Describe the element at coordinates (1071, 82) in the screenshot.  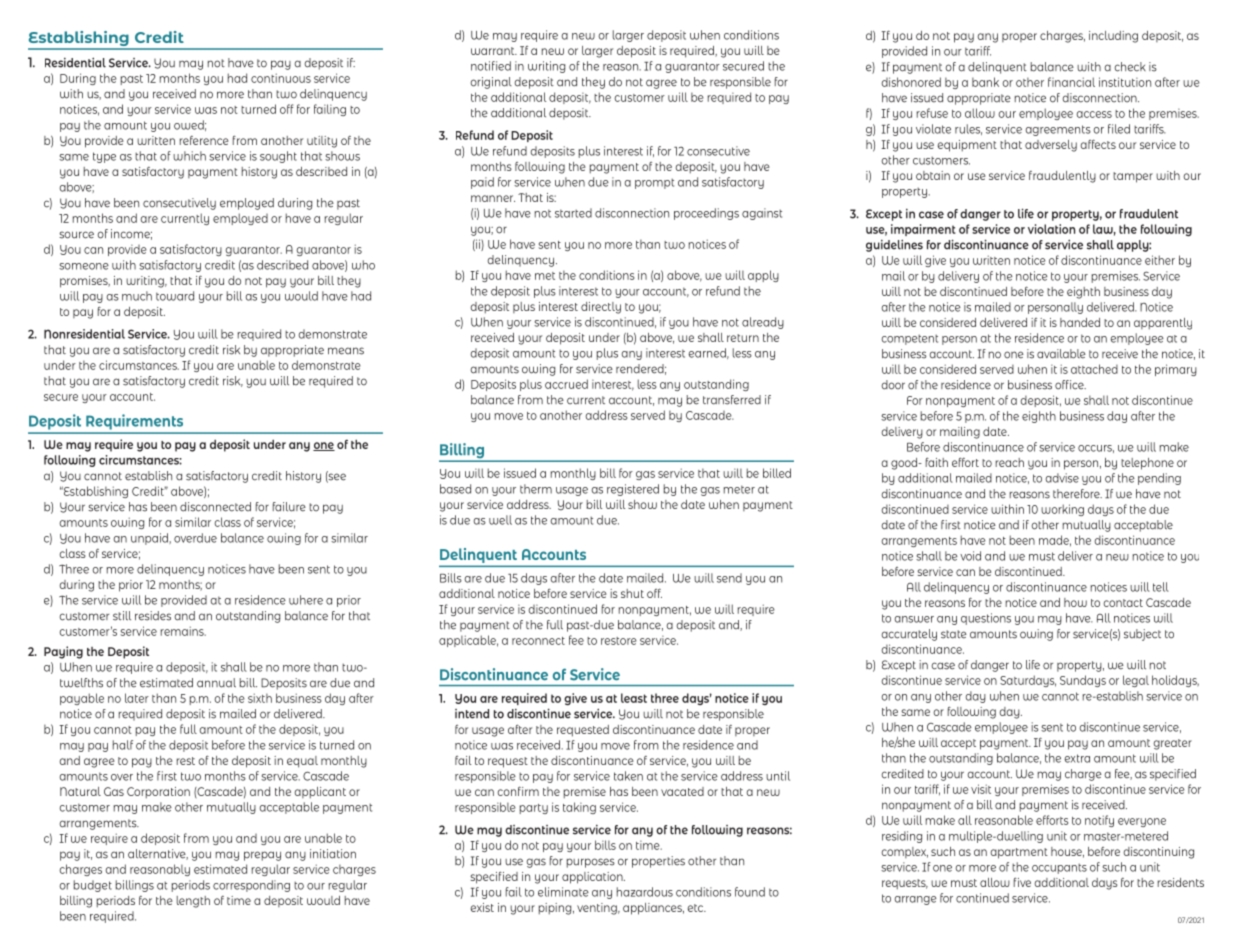
I see `financial` at that location.
